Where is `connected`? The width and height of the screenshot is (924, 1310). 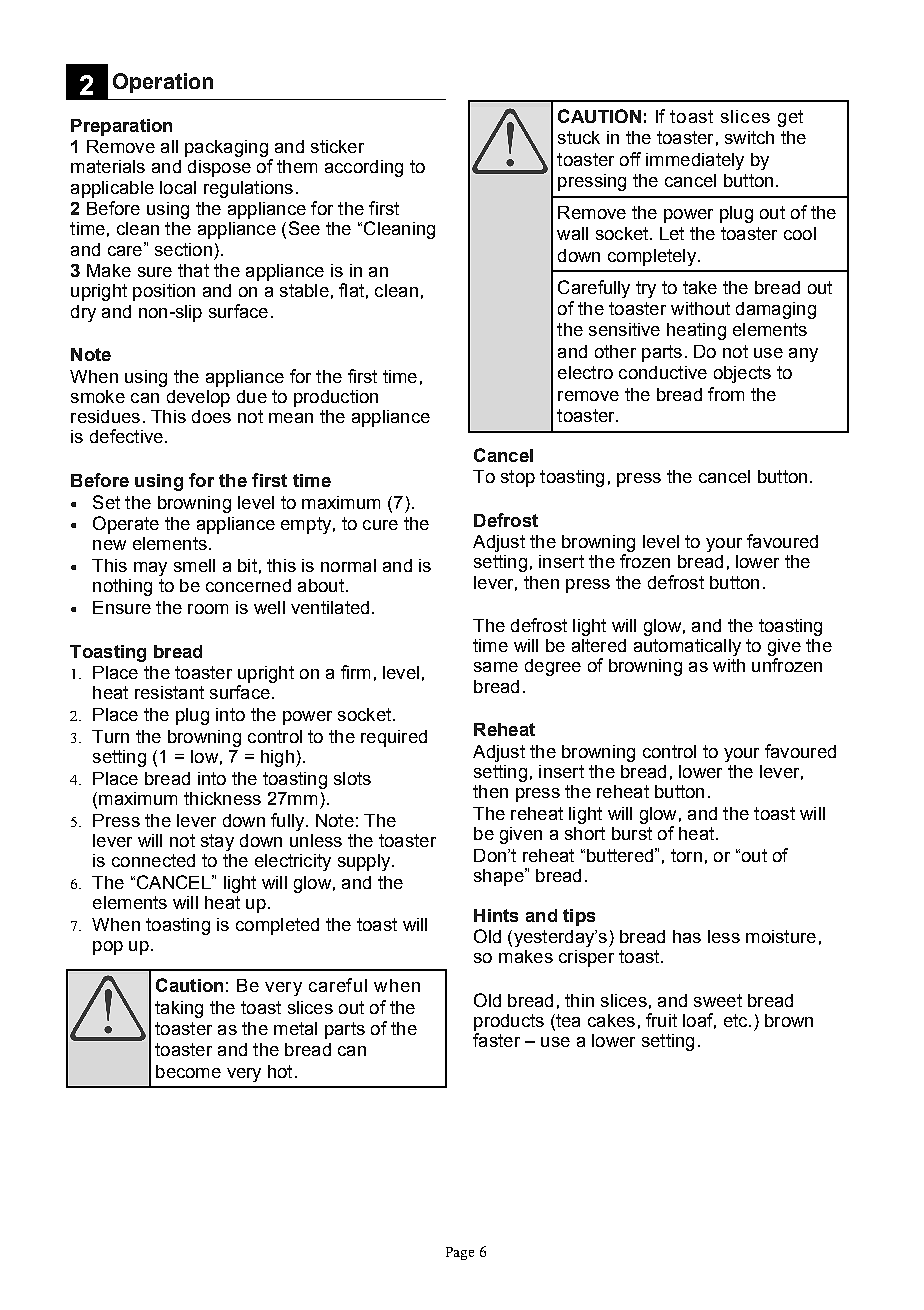 connected is located at coordinates (153, 860).
